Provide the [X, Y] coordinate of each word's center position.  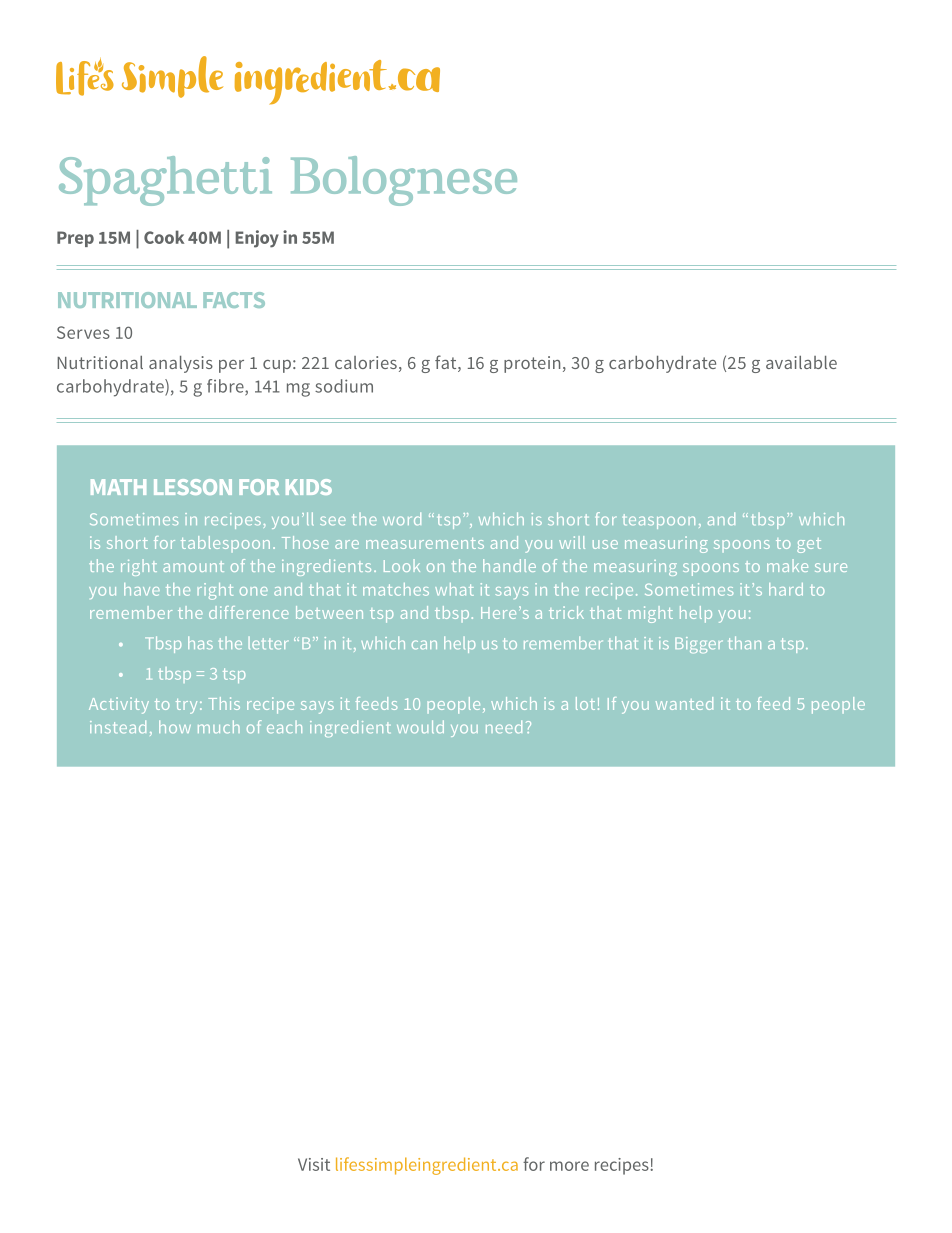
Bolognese [404, 181]
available [801, 362]
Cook [164, 237]
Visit [314, 1164]
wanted [684, 703]
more [569, 1166]
